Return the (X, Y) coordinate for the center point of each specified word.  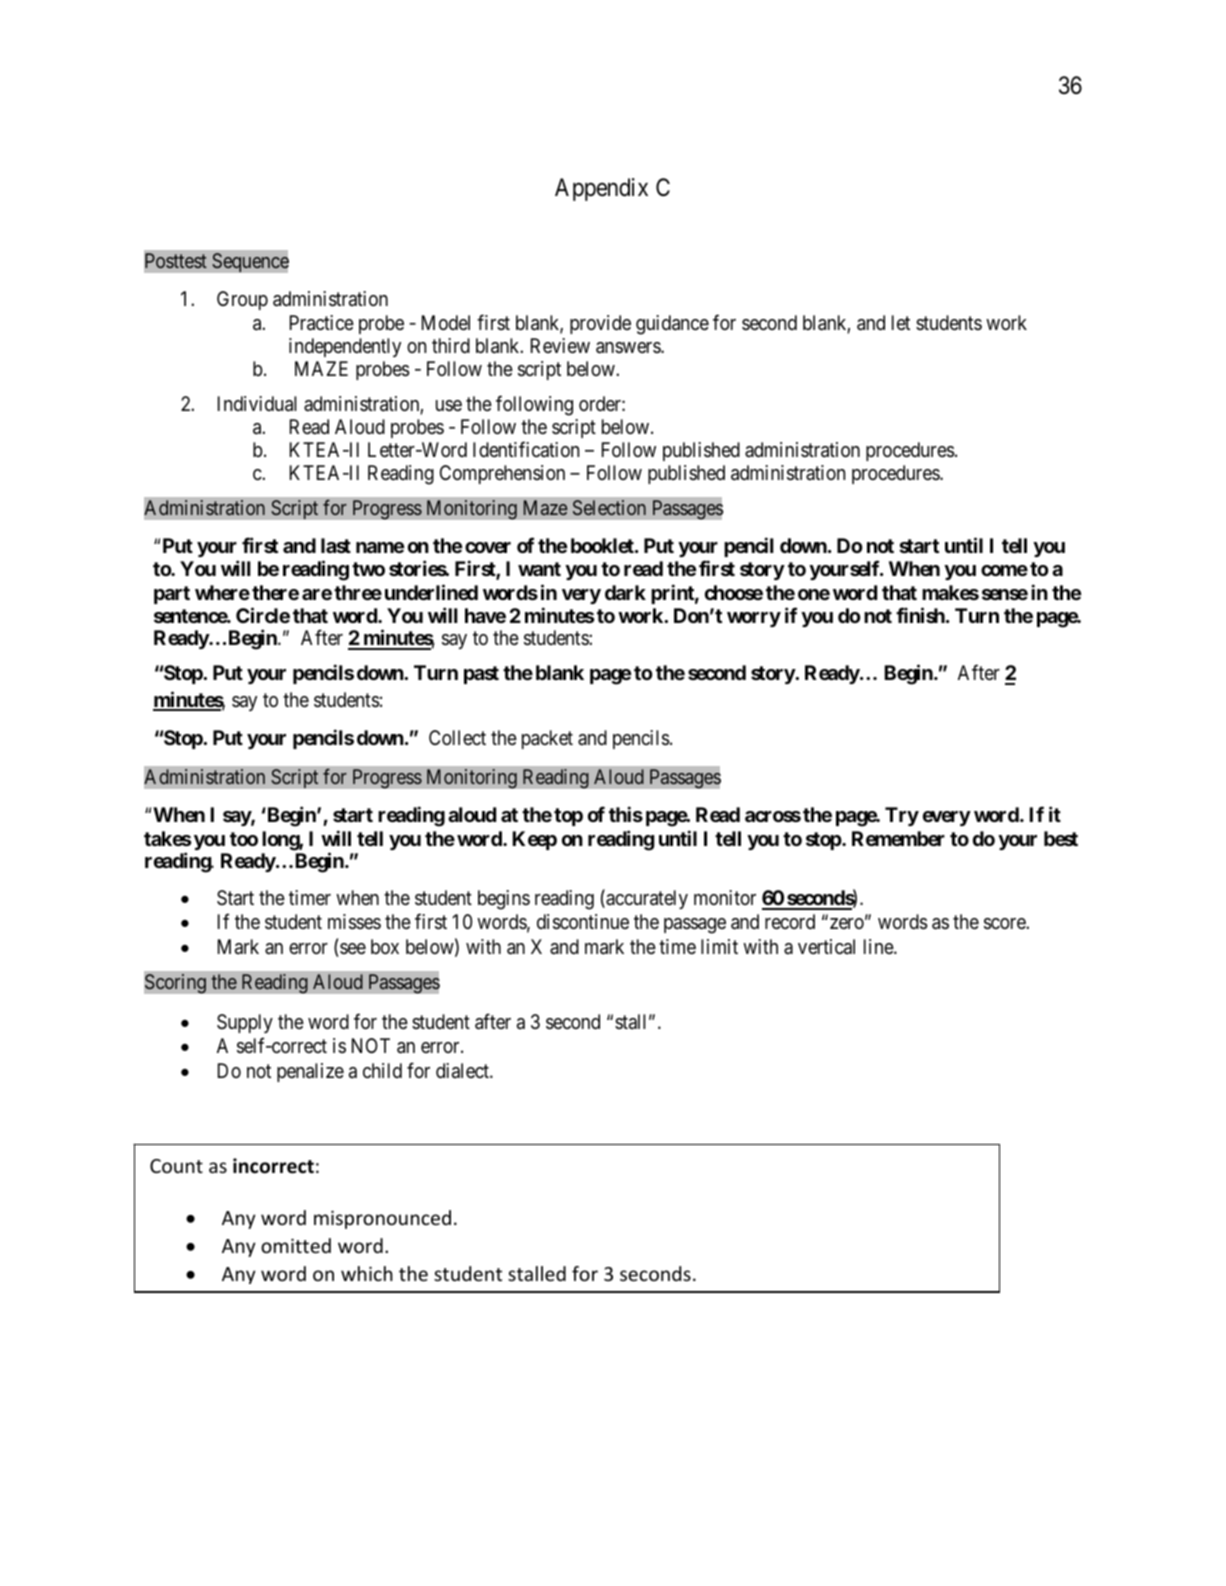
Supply (245, 1023)
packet (547, 739)
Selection (609, 507)
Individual (257, 404)
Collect (457, 737)
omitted (296, 1245)
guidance (672, 325)
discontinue (583, 922)
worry (754, 619)
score (1005, 924)
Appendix (601, 189)
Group (242, 300)
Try (902, 816)
